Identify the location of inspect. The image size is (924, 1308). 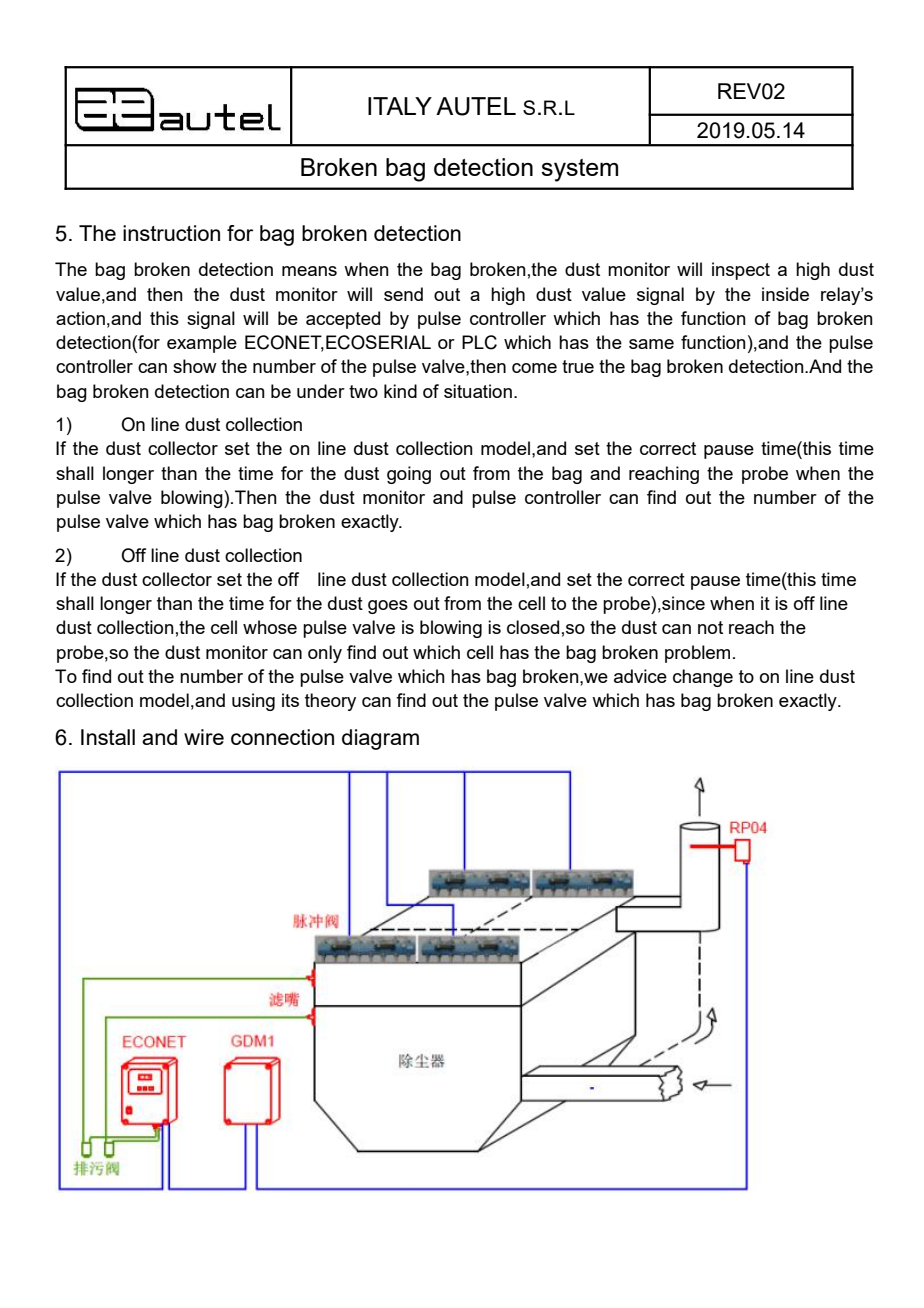
(741, 271).
